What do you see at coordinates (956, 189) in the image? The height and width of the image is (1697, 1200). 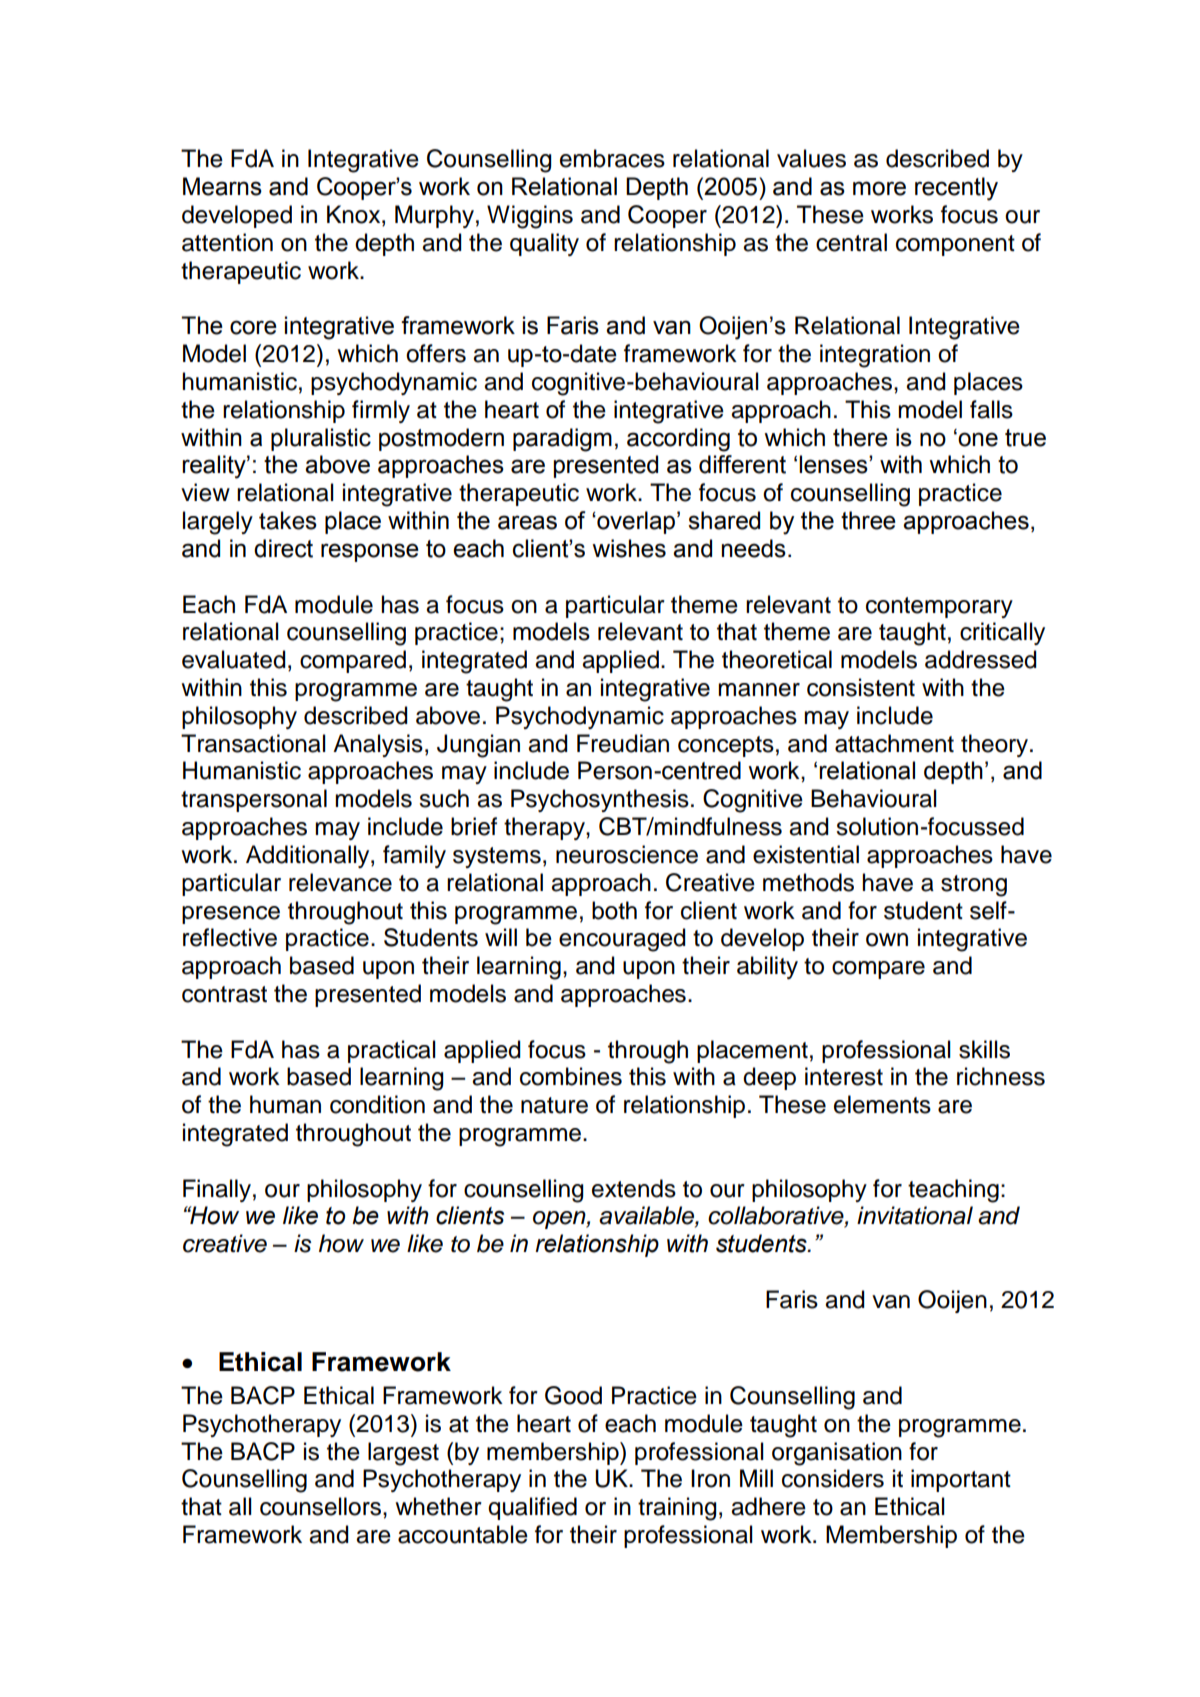 I see `recently` at bounding box center [956, 189].
